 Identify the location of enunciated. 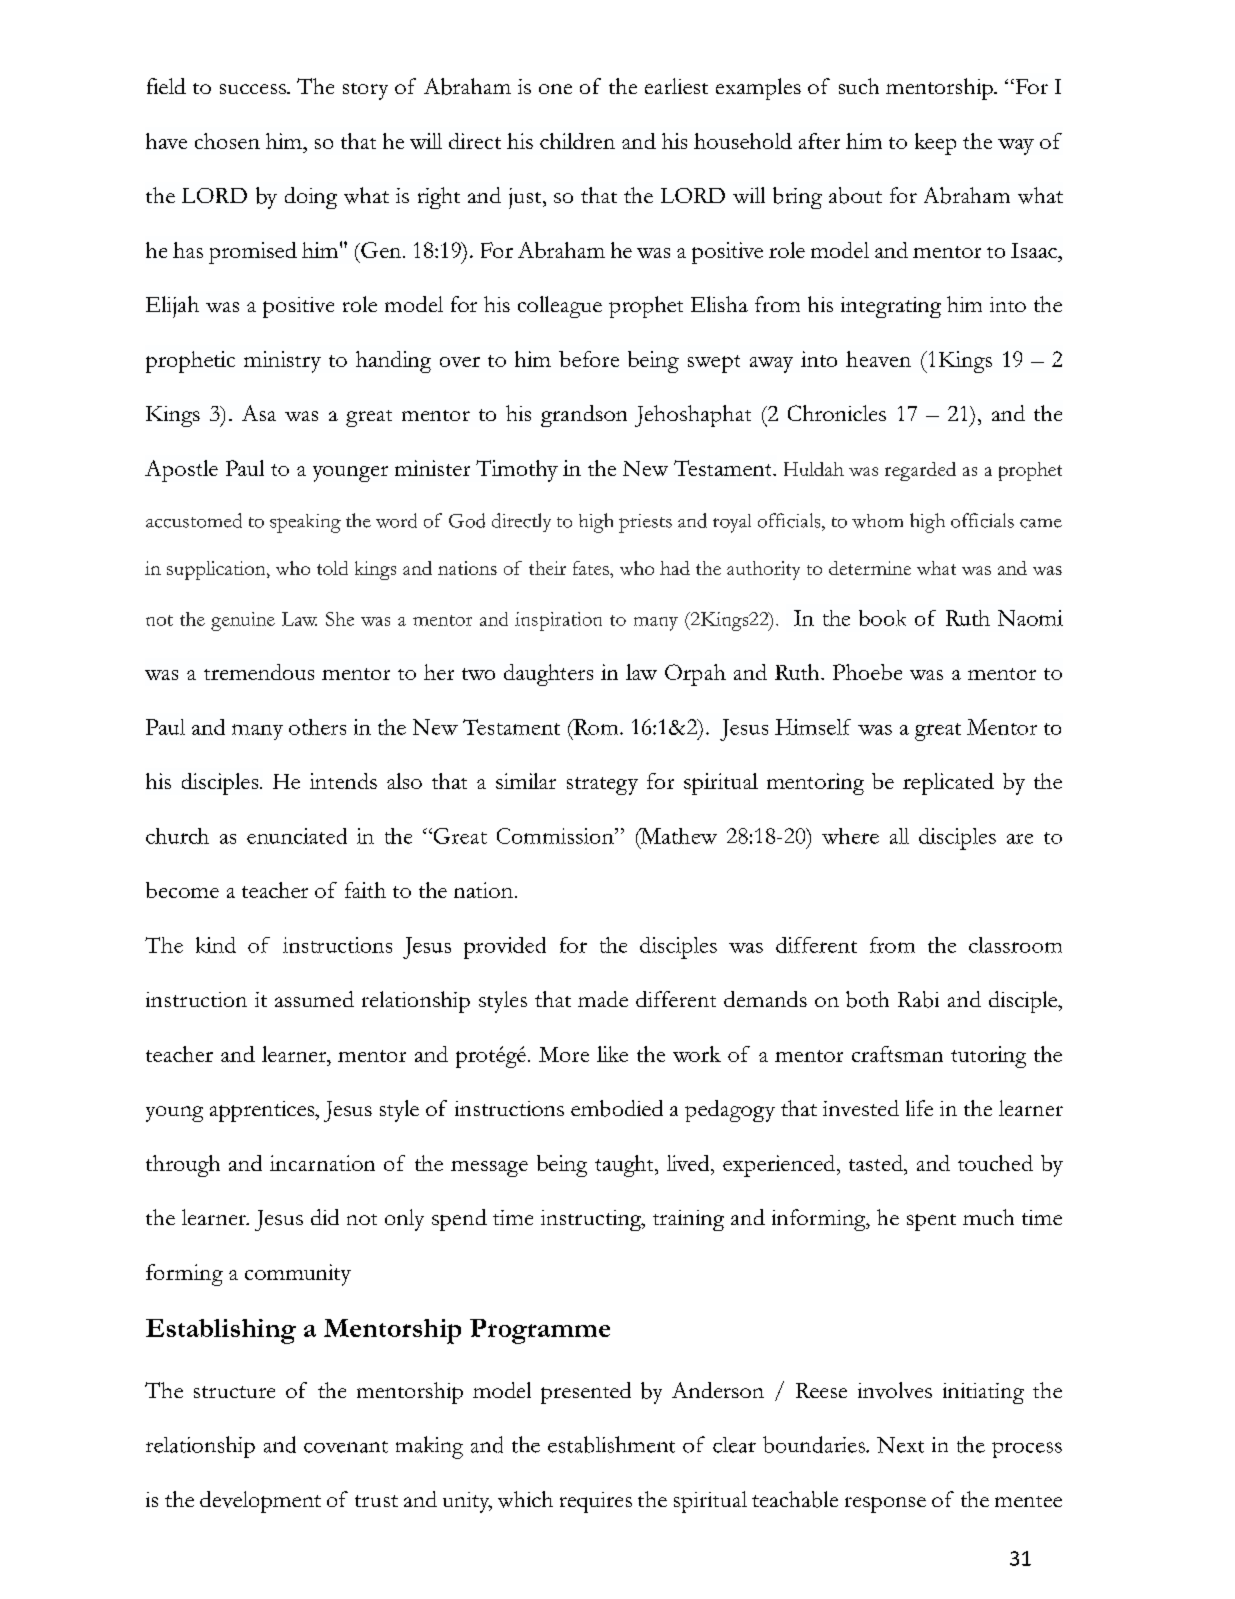
(297, 836).
